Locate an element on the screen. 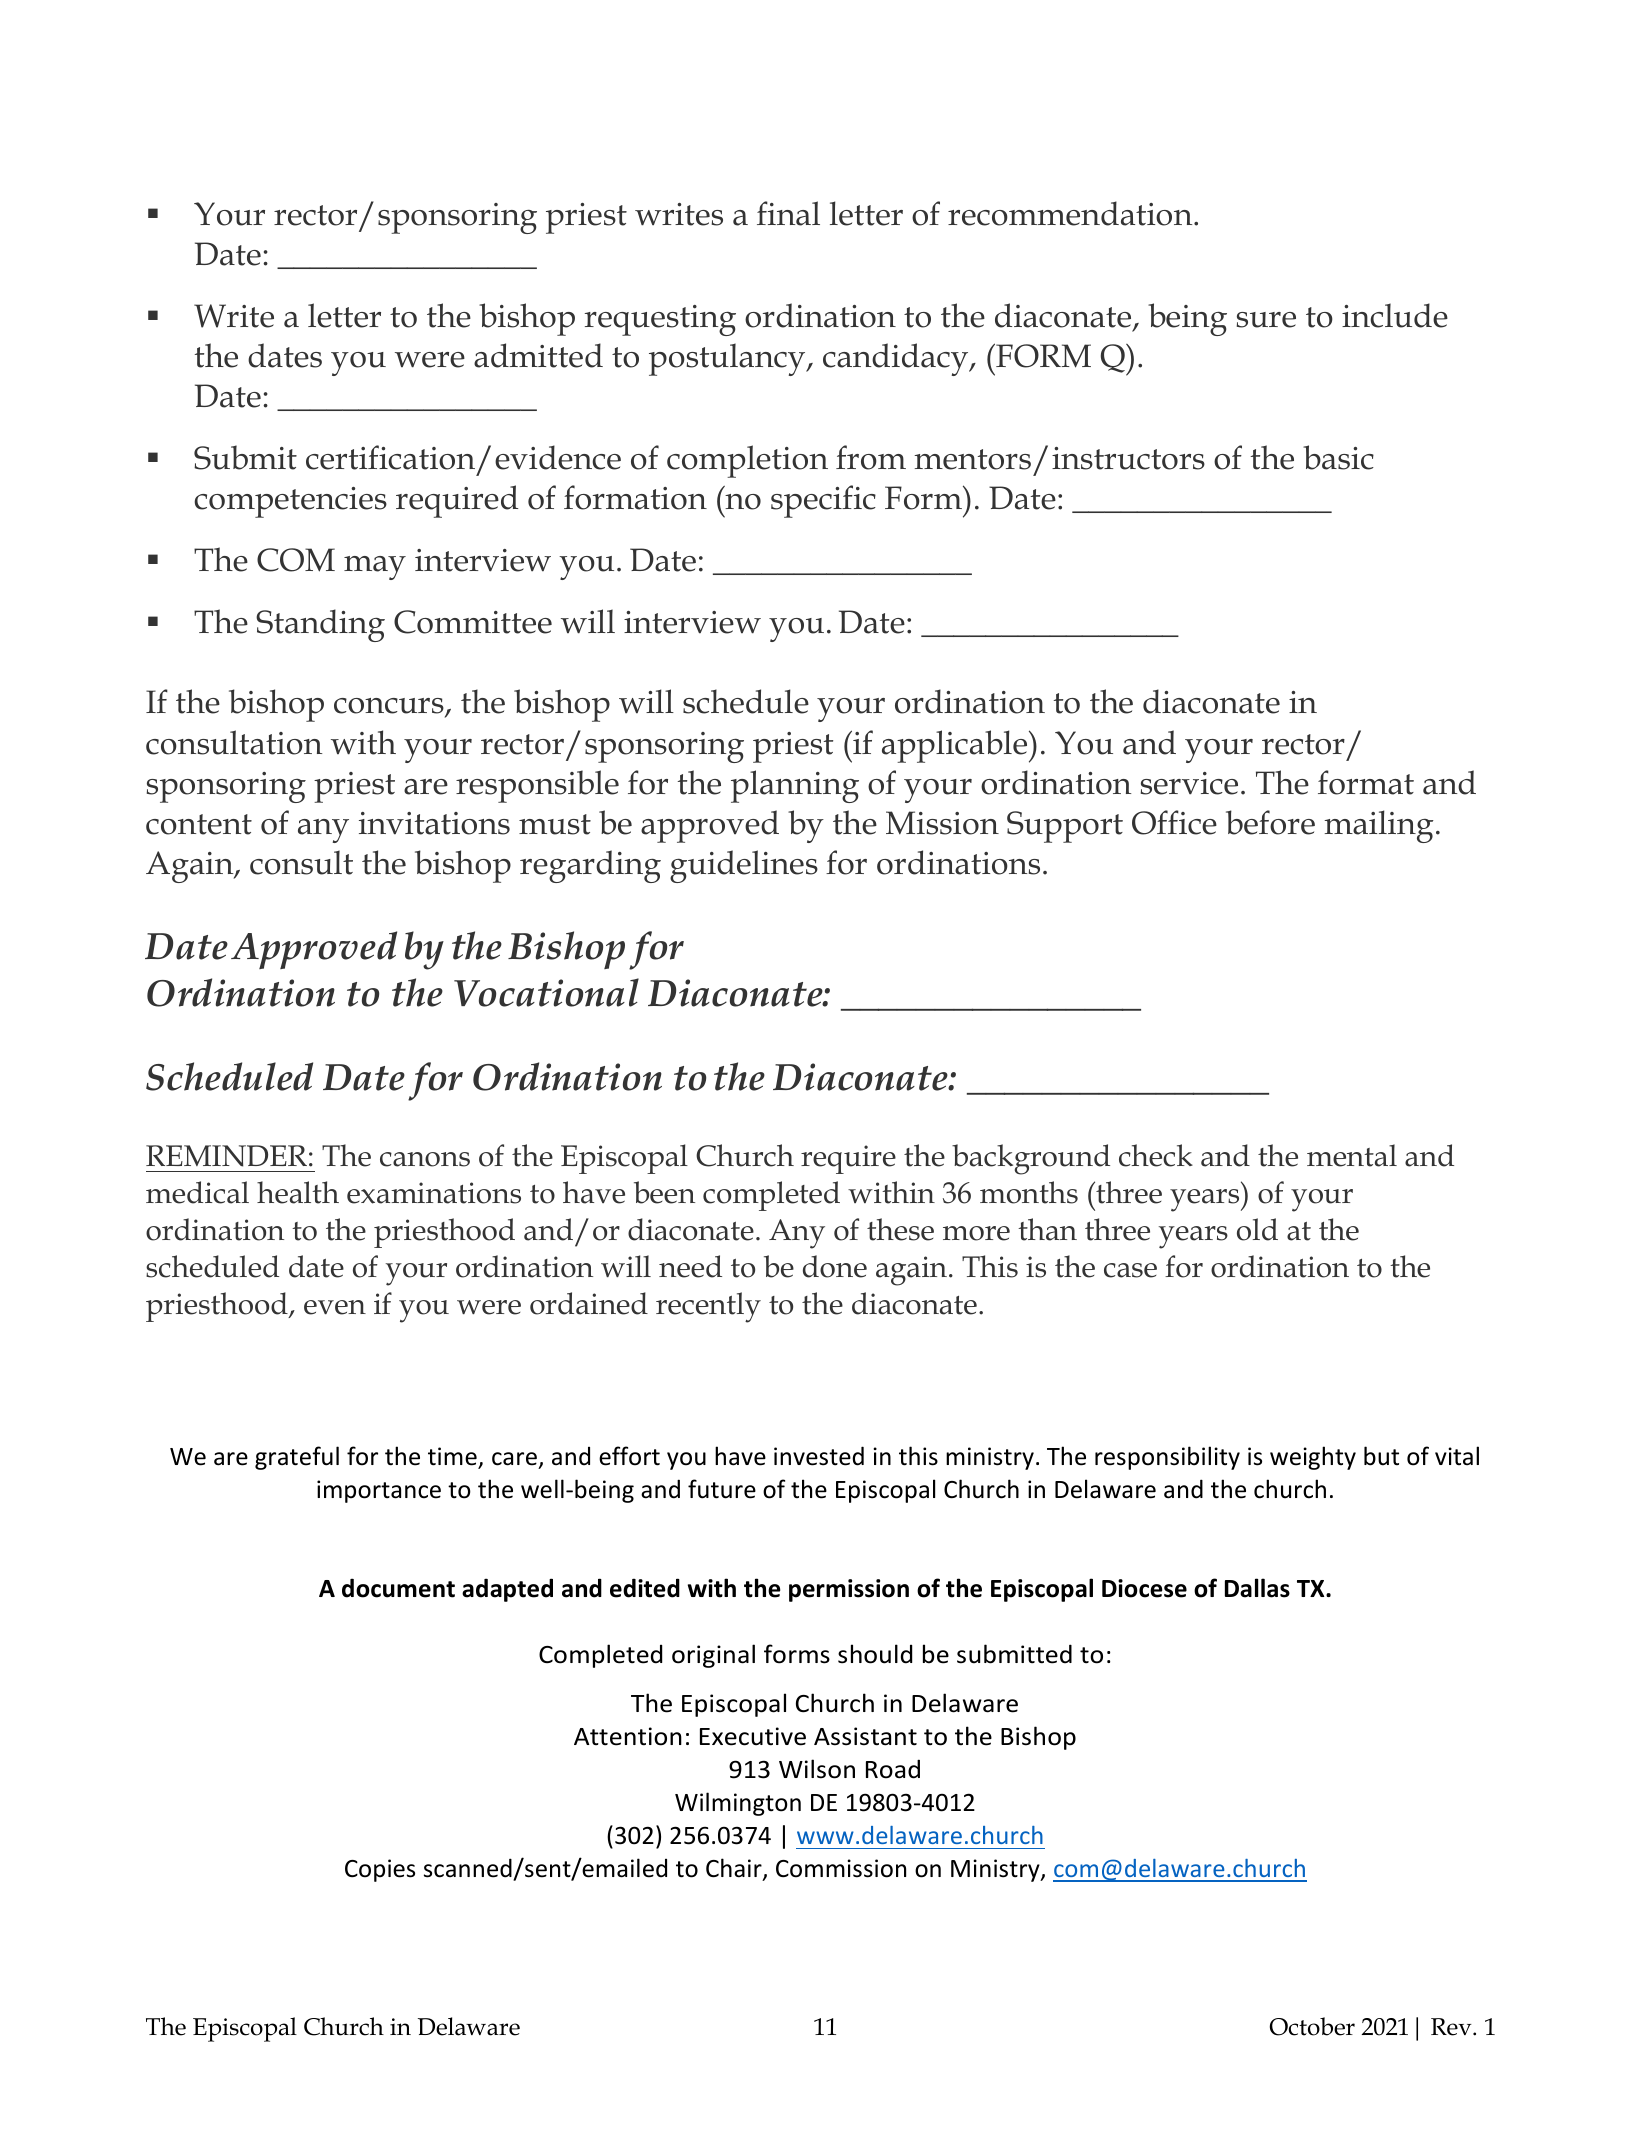 Image resolution: width=1651 pixels, height=2137 pixels. mental is located at coordinates (1352, 1155).
